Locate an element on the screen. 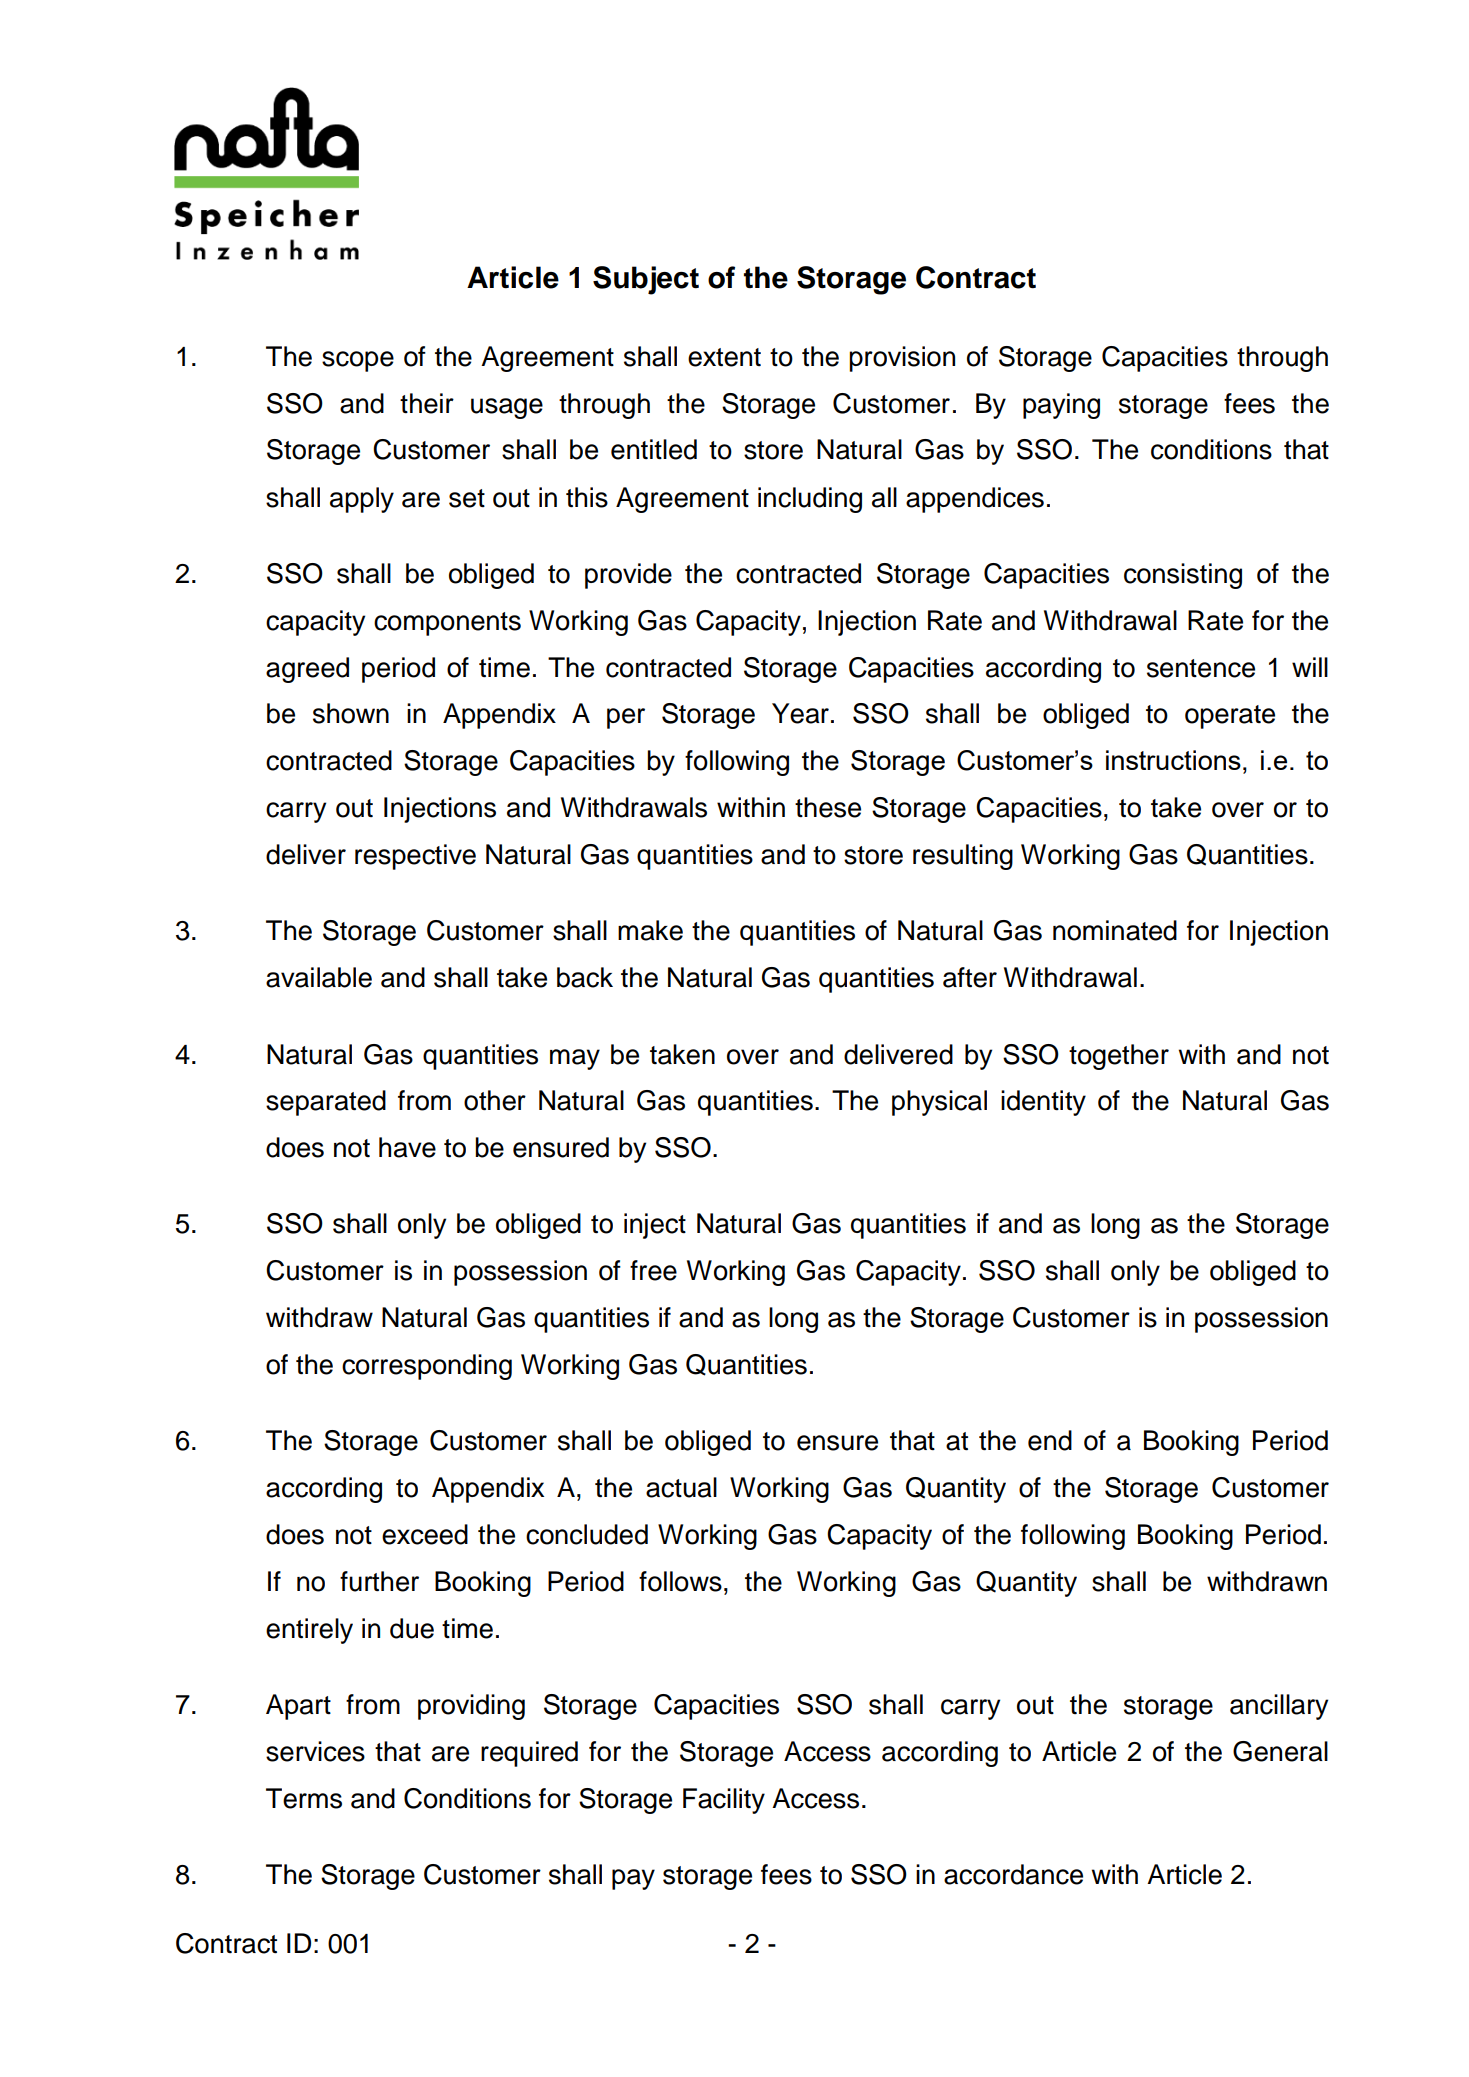 This screenshot has width=1469, height=2077. sentence is located at coordinates (1201, 668).
